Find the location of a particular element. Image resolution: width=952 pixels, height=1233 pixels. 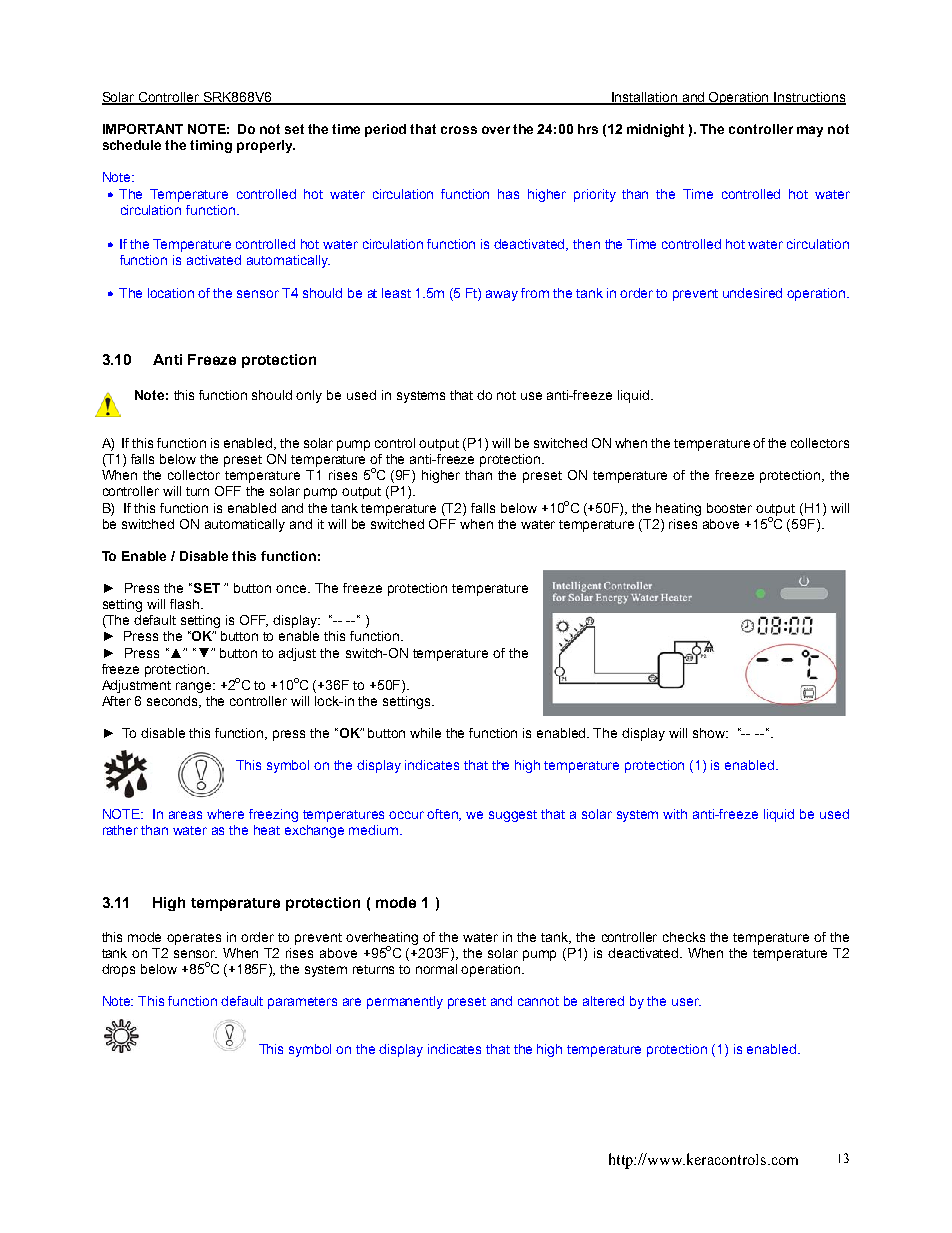

away is located at coordinates (502, 295).
